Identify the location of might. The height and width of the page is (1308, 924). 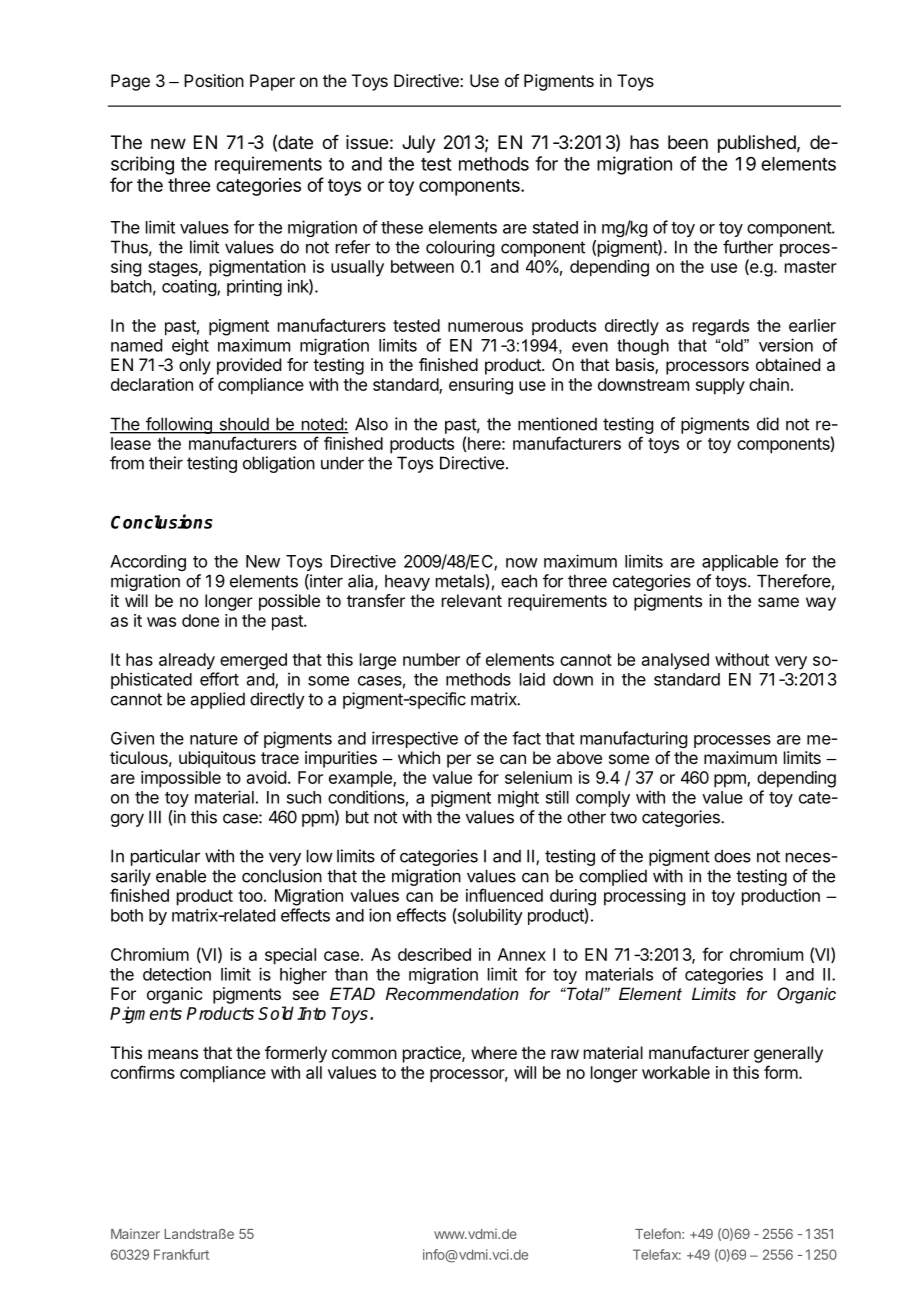
(518, 798).
